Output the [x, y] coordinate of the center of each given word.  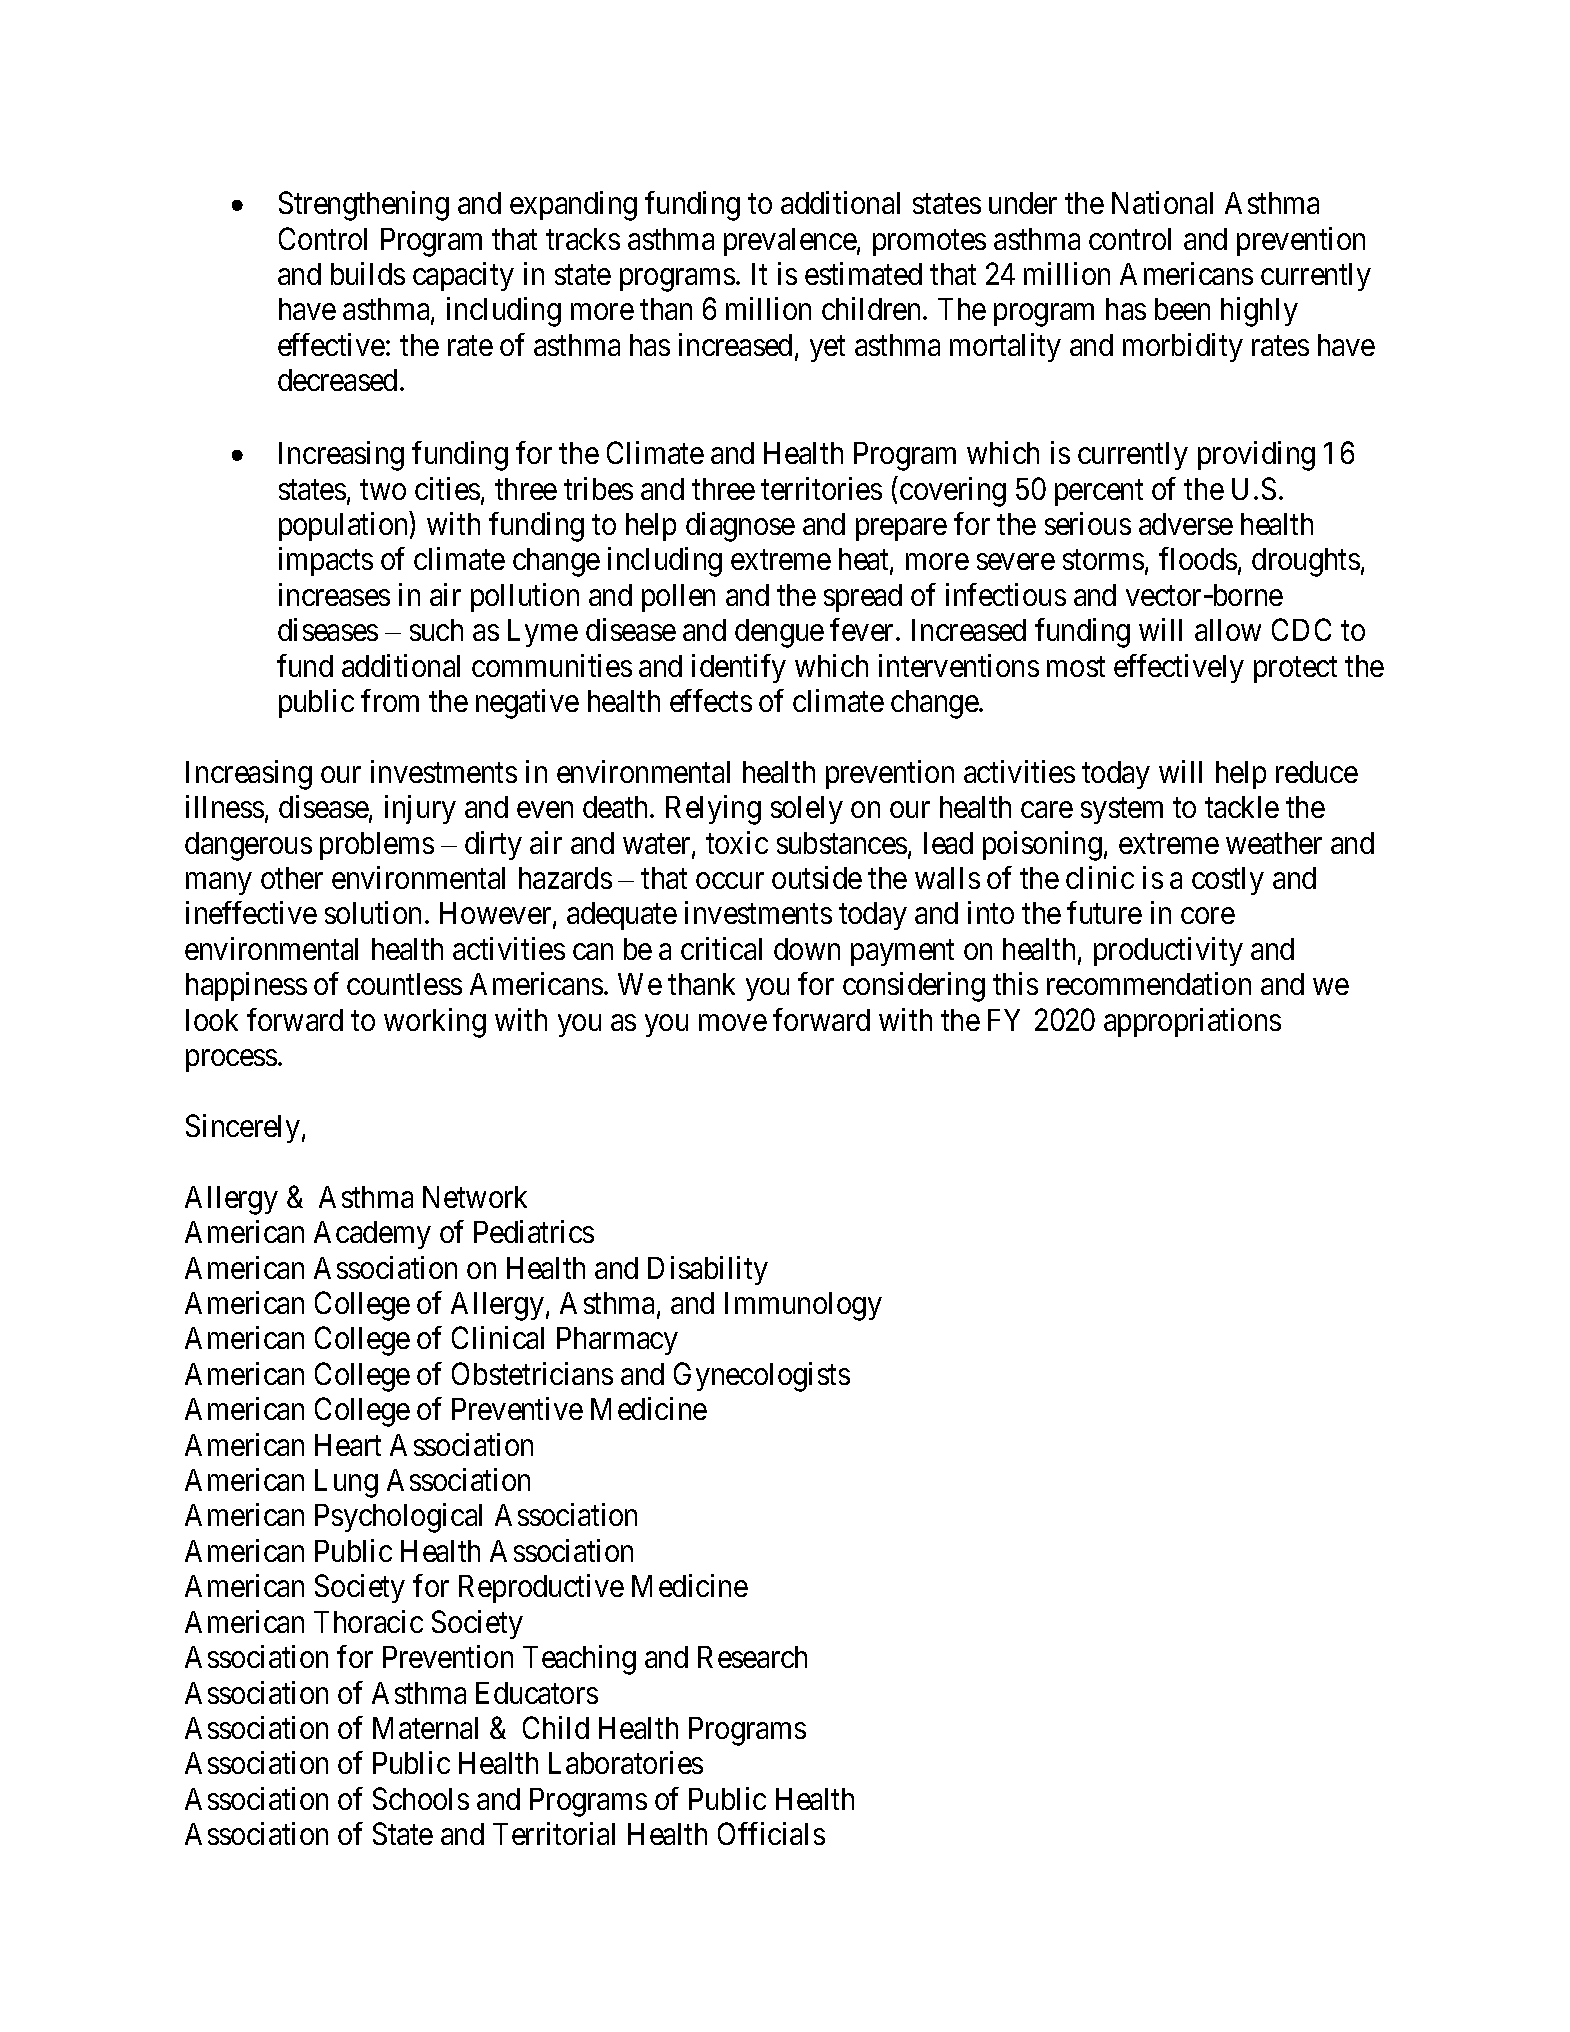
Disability [708, 1270]
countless [404, 984]
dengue [779, 633]
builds [368, 273]
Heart [348, 1445]
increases [334, 594]
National [1162, 202]
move [733, 1023]
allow [1228, 630]
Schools [421, 1798]
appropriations [1192, 1022]
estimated [863, 273]
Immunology [803, 1306]
